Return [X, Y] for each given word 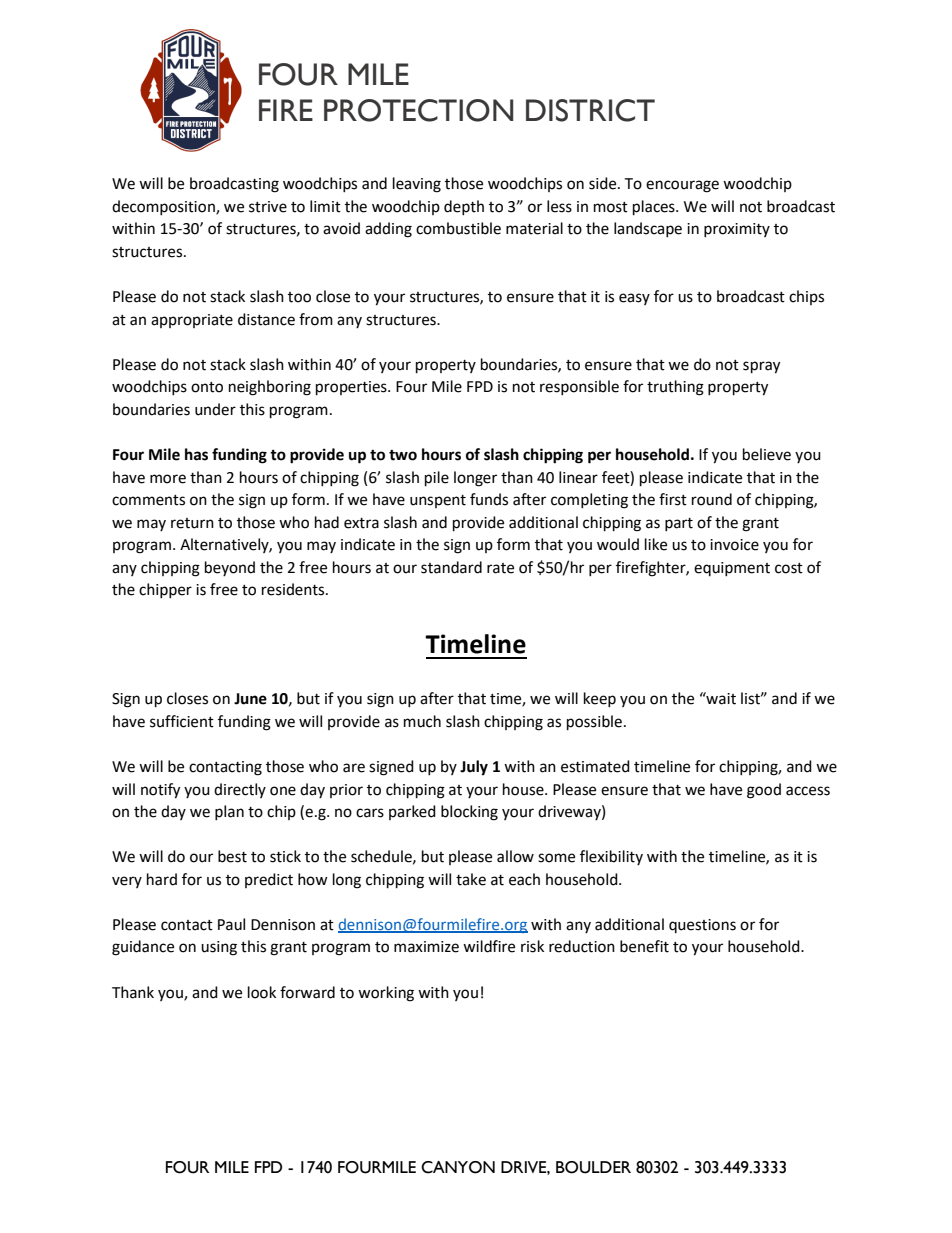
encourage [682, 186]
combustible [458, 228]
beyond [230, 568]
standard [451, 567]
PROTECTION [418, 110]
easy [634, 299]
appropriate [192, 321]
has [196, 454]
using [219, 948]
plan [229, 812]
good [764, 791]
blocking [469, 813]
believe [767, 454]
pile [437, 479]
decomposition [164, 207]
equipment [732, 569]
